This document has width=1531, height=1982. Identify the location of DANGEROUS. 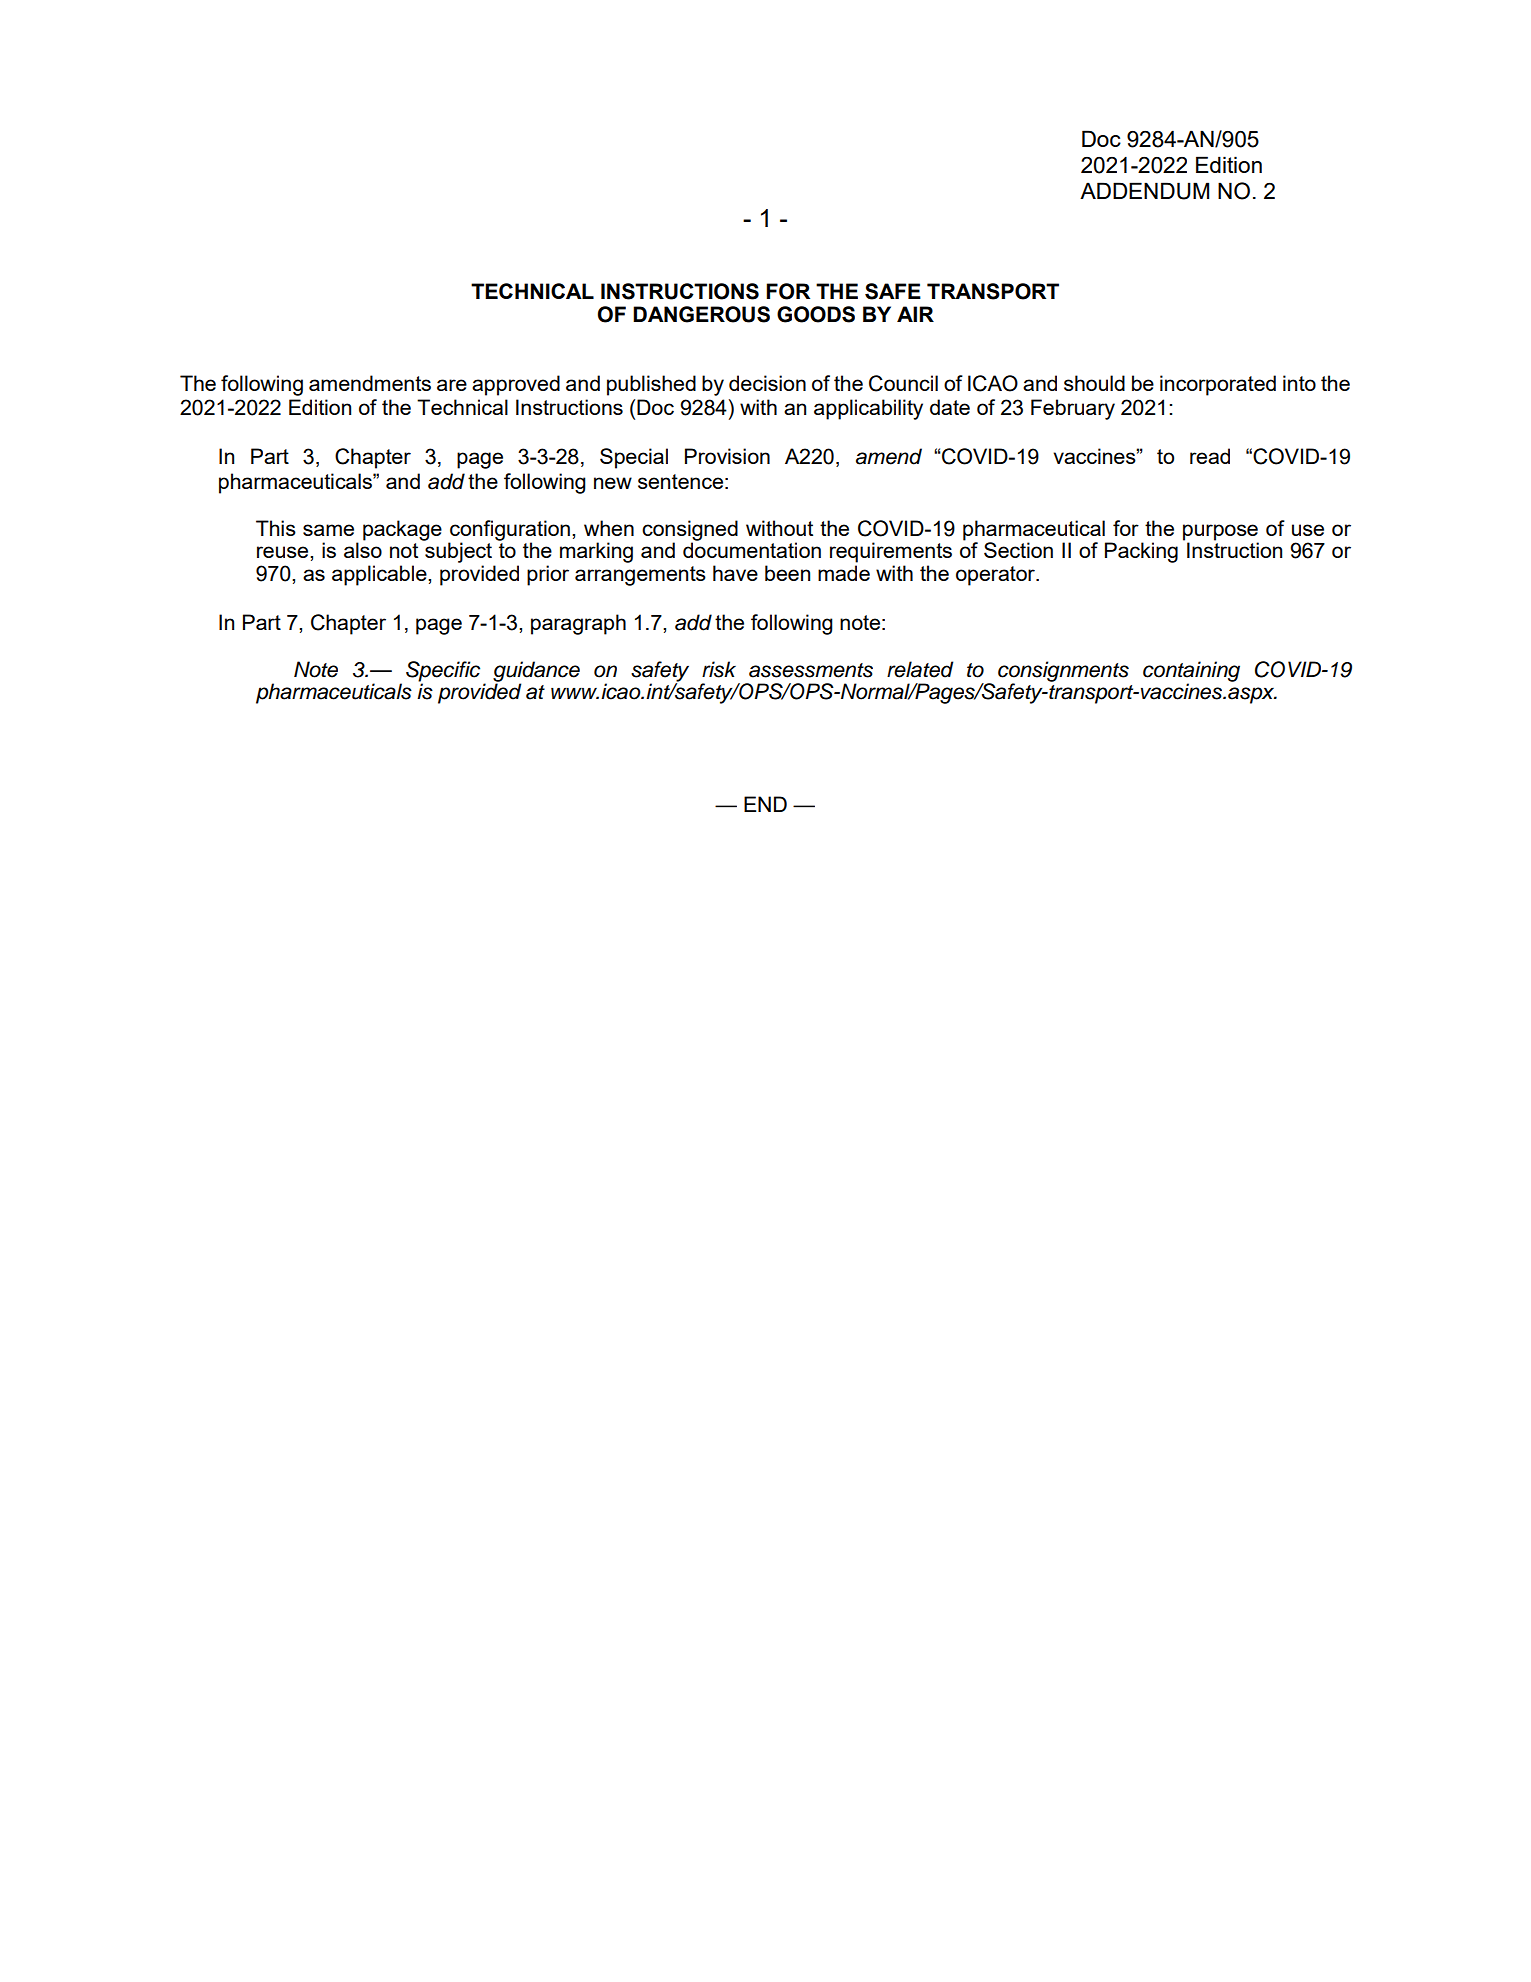
(701, 314).
